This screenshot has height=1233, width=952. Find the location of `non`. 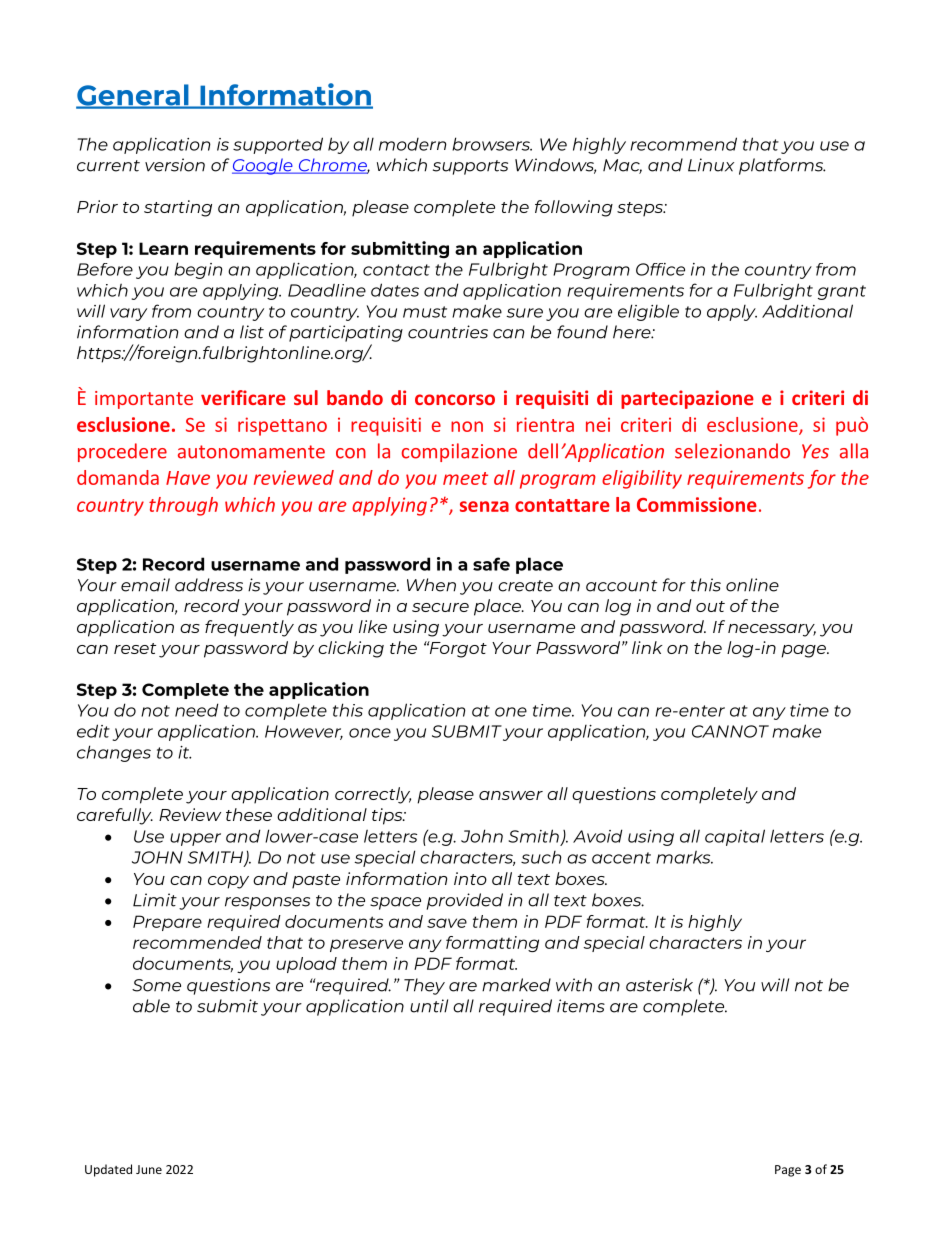

non is located at coordinates (467, 426).
